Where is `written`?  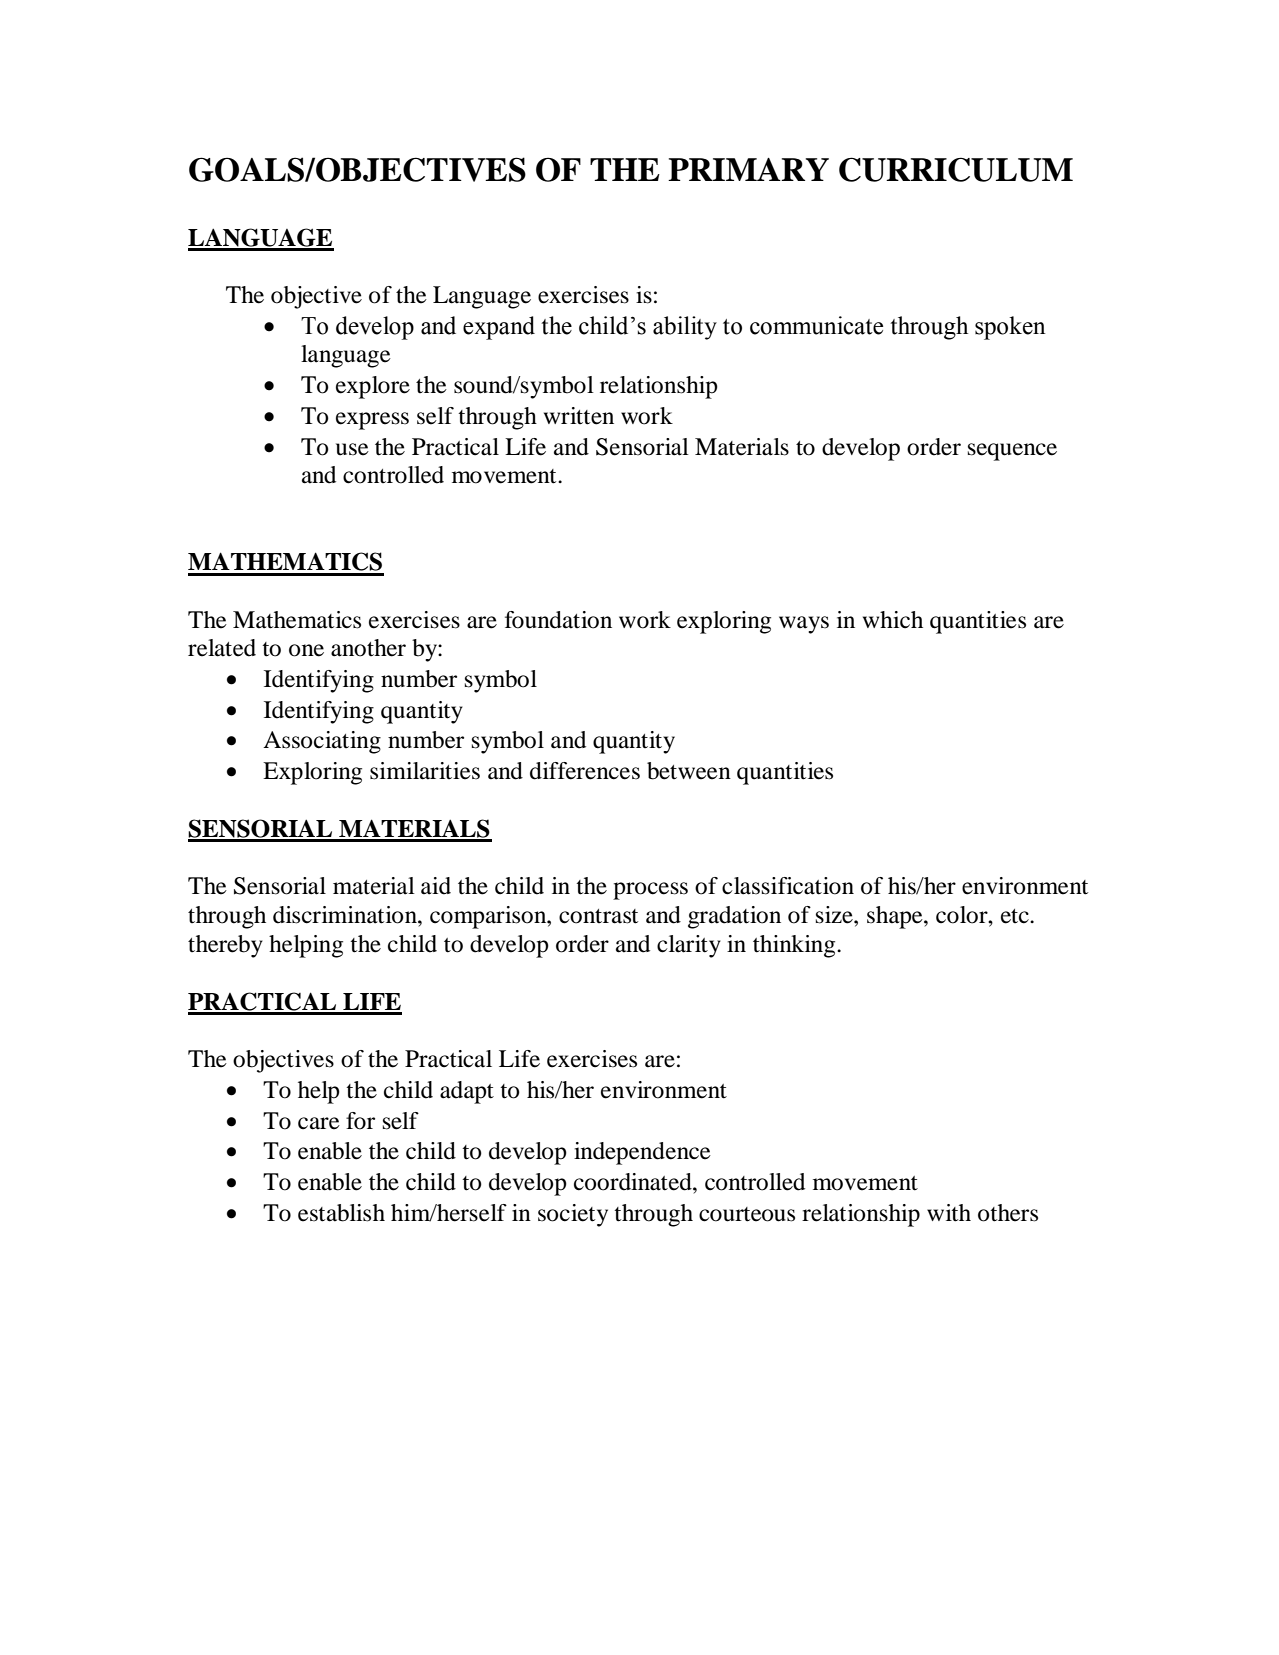
written is located at coordinates (579, 416).
